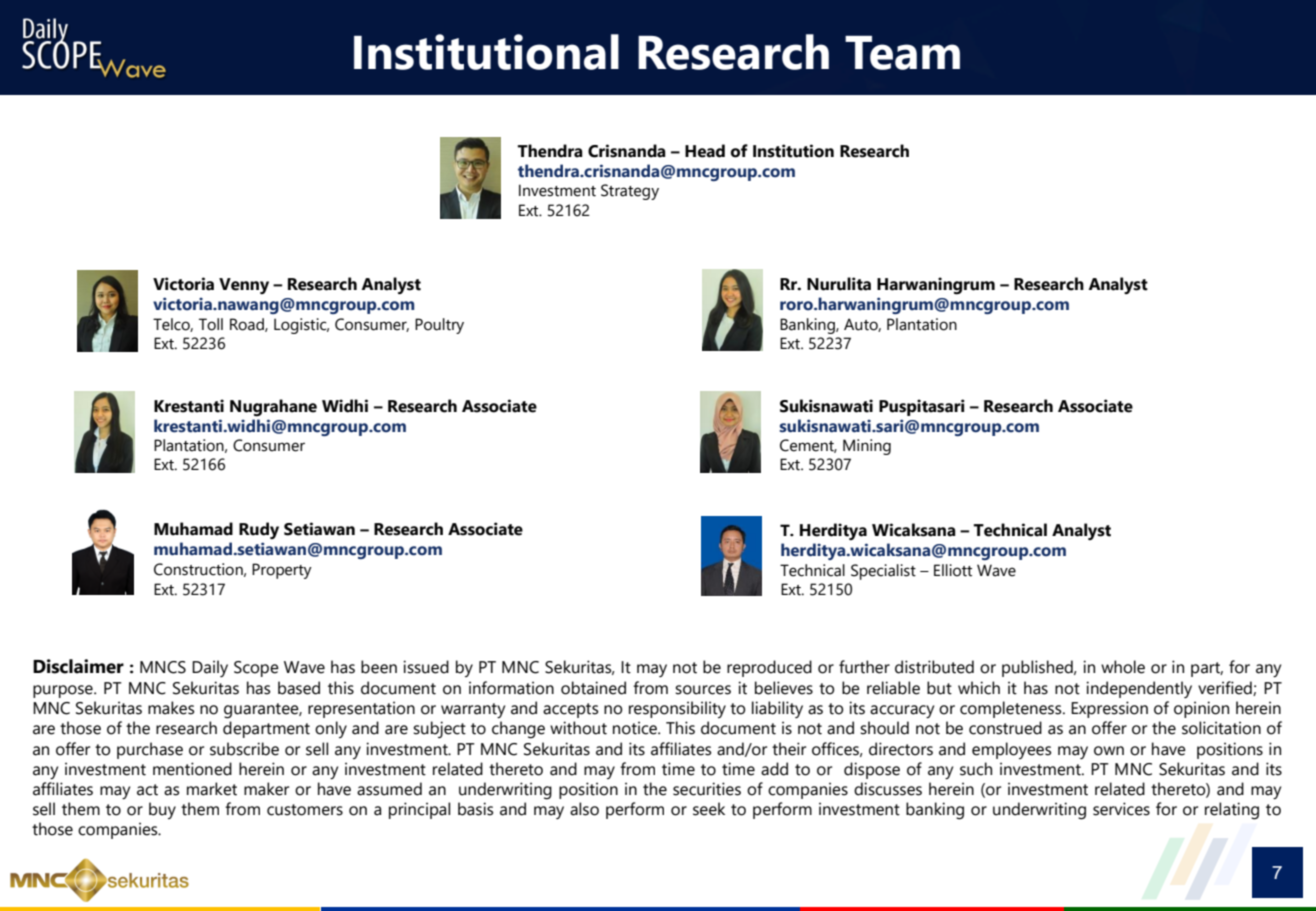 Image resolution: width=1316 pixels, height=911 pixels. What do you see at coordinates (705, 151) in the page?
I see `Head` at bounding box center [705, 151].
